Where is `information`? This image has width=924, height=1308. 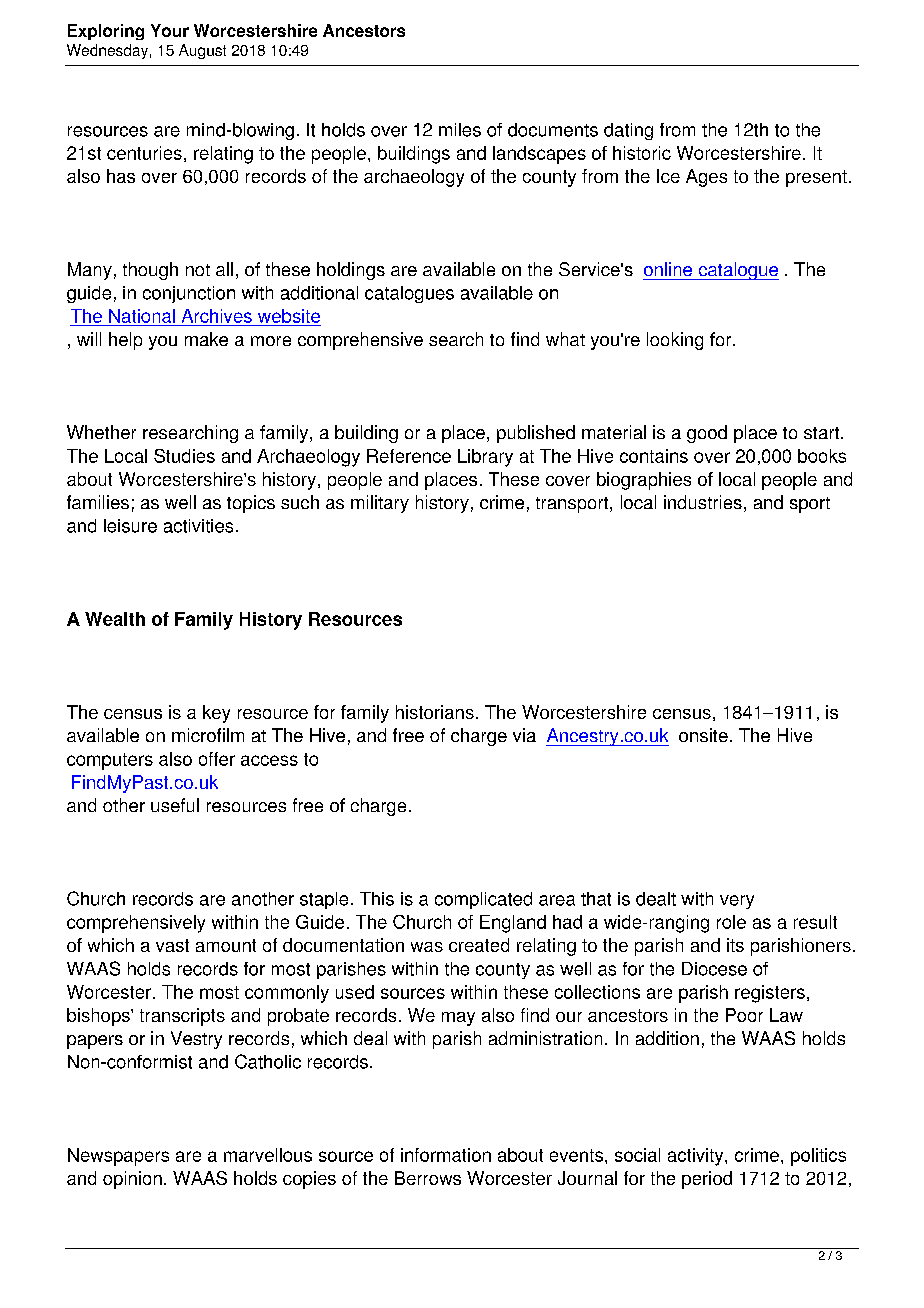 information is located at coordinates (446, 1155).
